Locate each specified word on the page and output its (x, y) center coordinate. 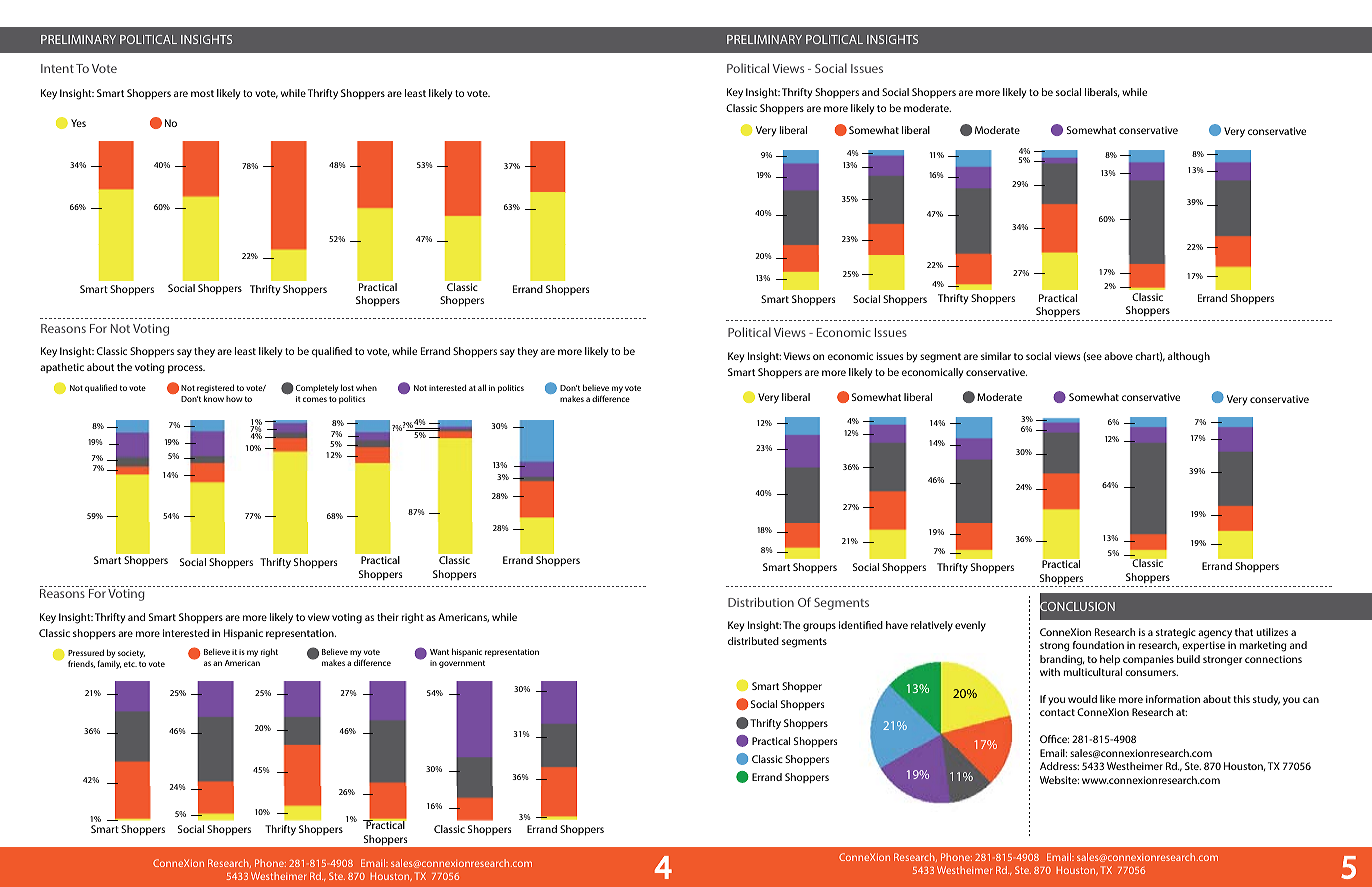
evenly (970, 626)
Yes (78, 123)
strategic (1176, 633)
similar (996, 356)
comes (315, 399)
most (202, 93)
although (1189, 357)
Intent (57, 68)
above (1118, 356)
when (366, 387)
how (234, 399)
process (186, 369)
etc (130, 664)
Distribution (761, 602)
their (388, 617)
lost (347, 387)
